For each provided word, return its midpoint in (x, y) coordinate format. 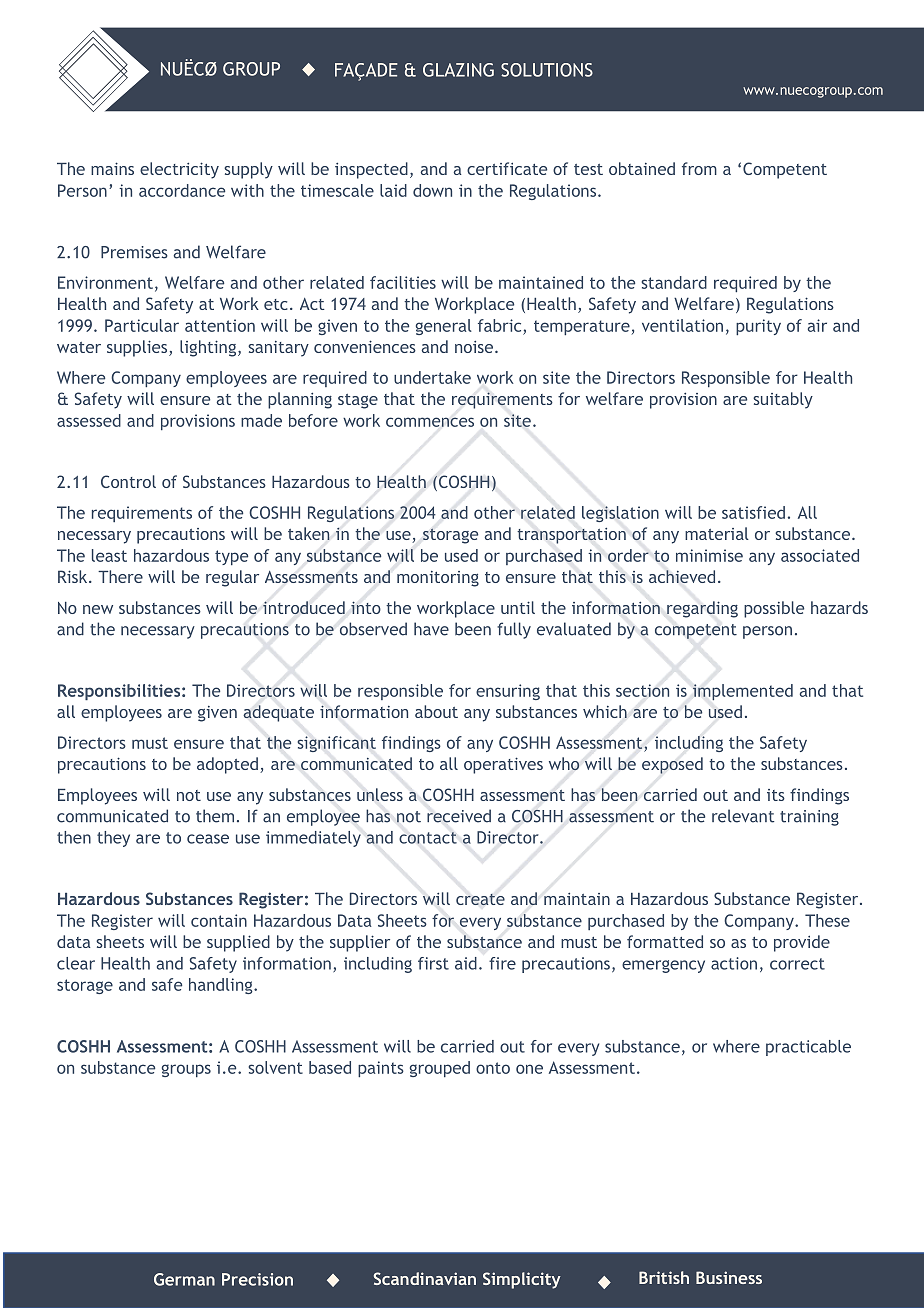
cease (208, 839)
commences (430, 422)
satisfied (753, 512)
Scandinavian (425, 1278)
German (184, 1279)
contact (428, 838)
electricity (179, 170)
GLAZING (458, 70)
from (699, 168)
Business (729, 1277)
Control (128, 481)
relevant (743, 816)
